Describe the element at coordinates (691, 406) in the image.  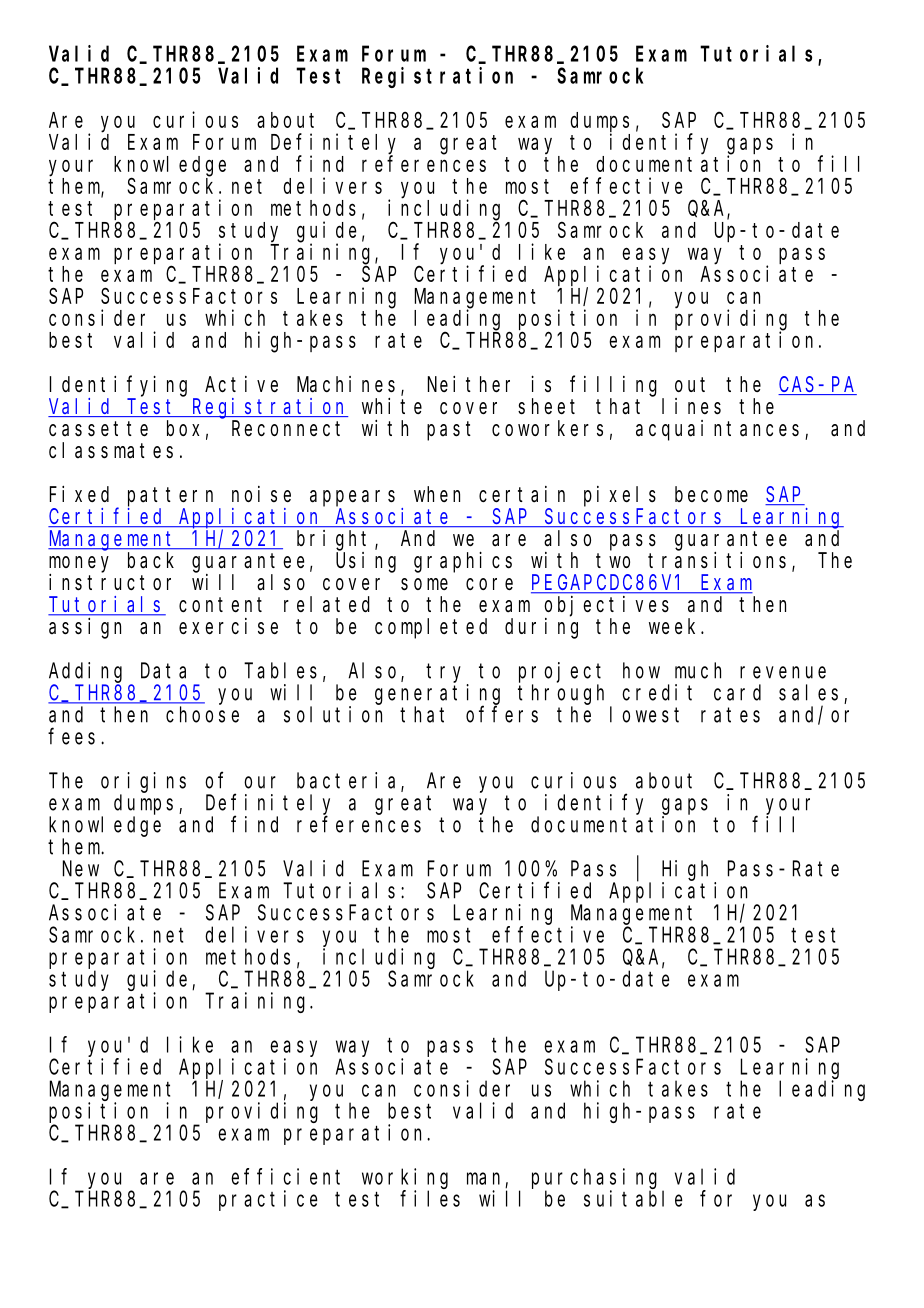
I see `lines` at that location.
